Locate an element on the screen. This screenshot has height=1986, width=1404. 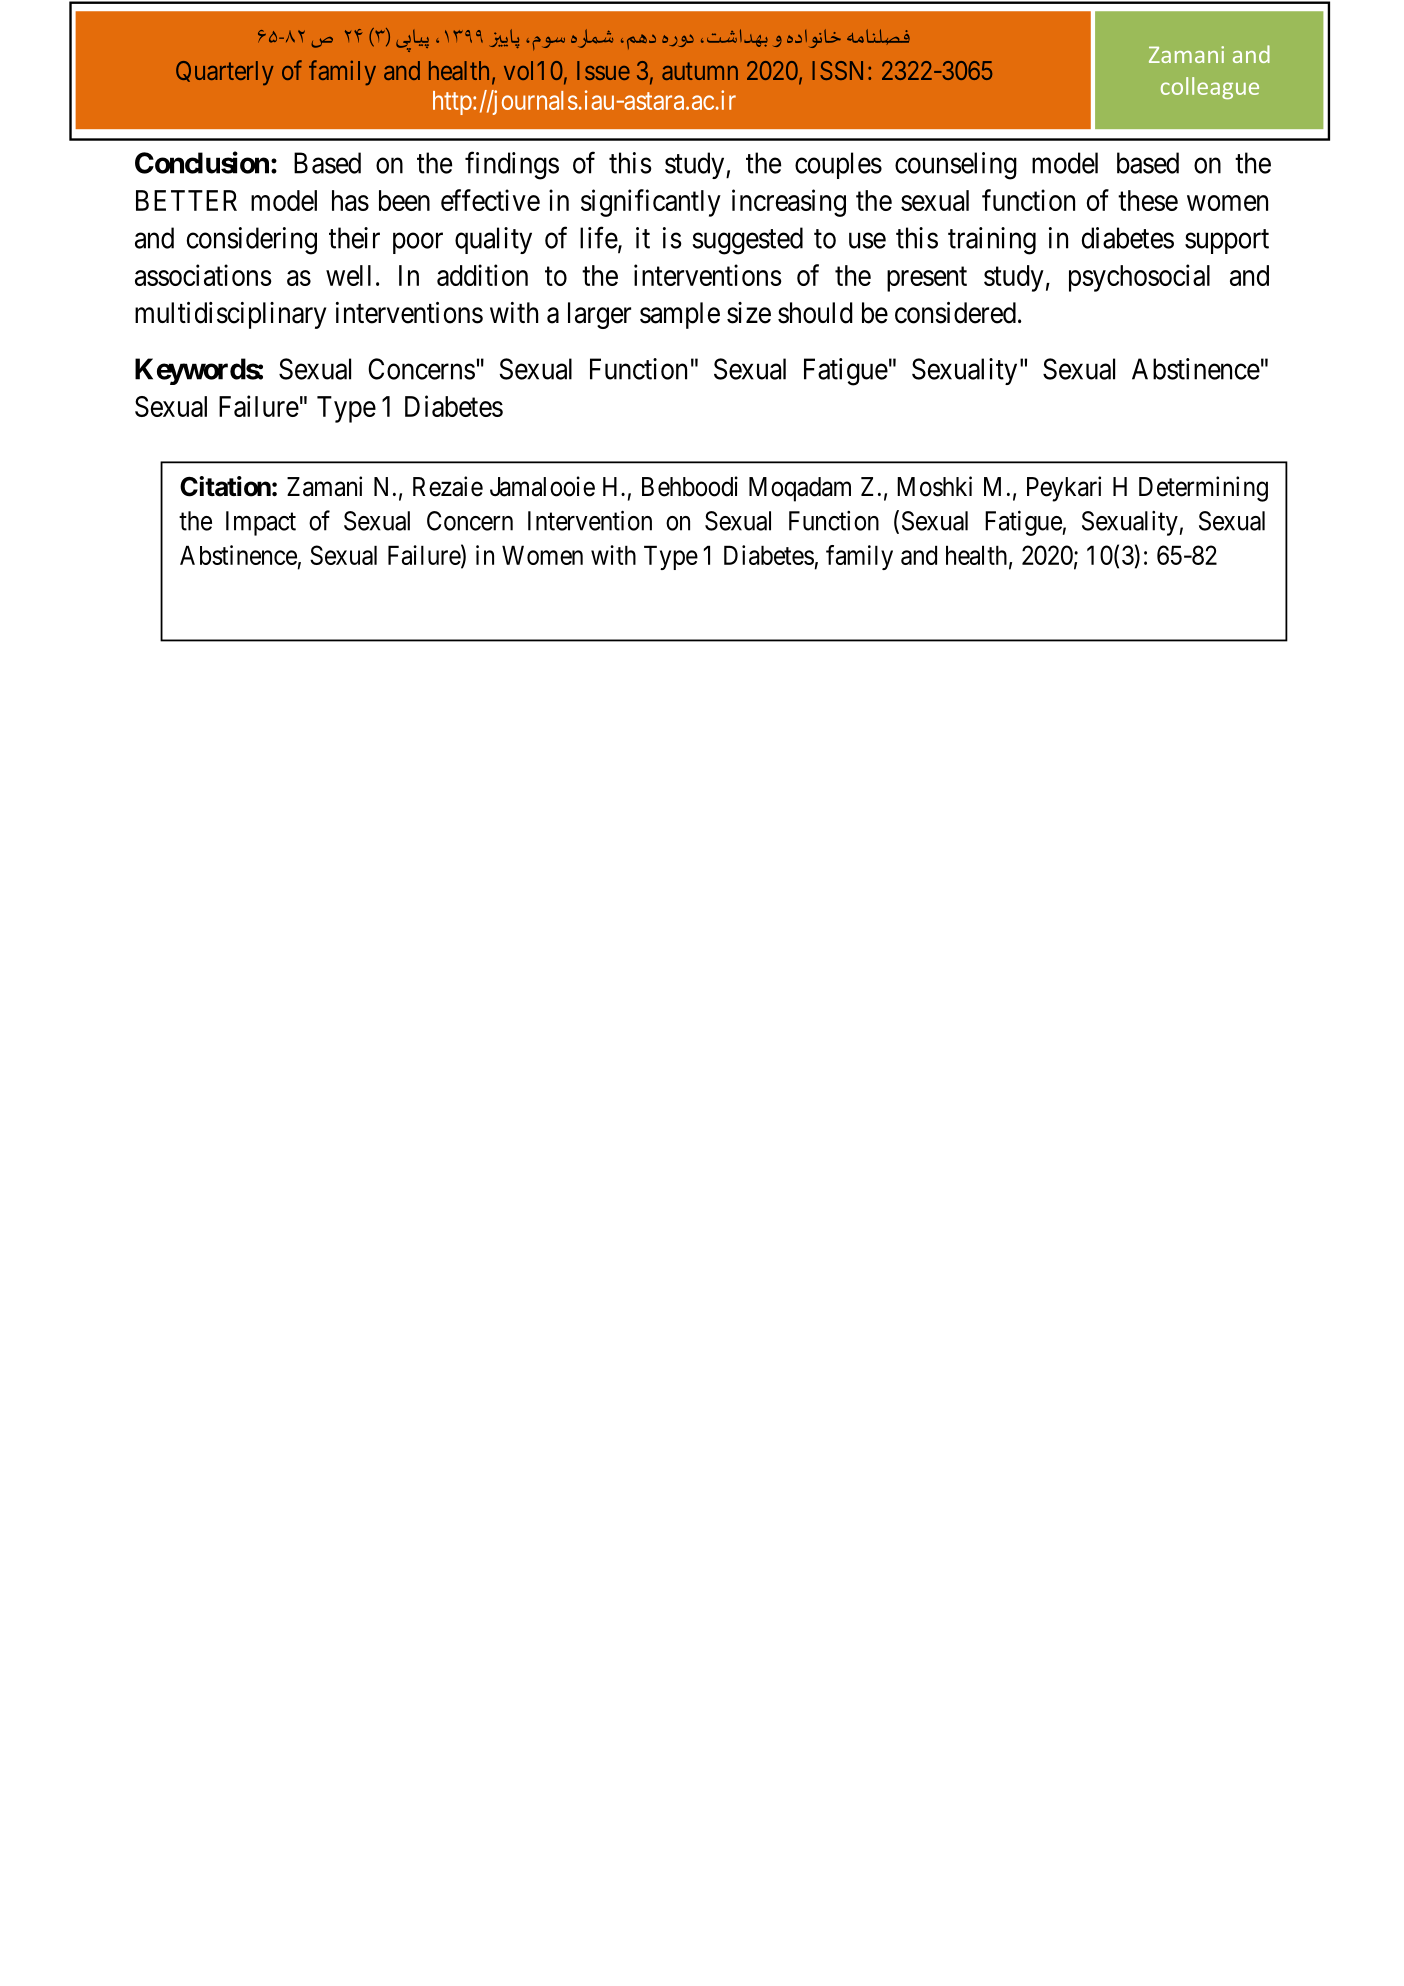
autumn is located at coordinates (700, 71).
